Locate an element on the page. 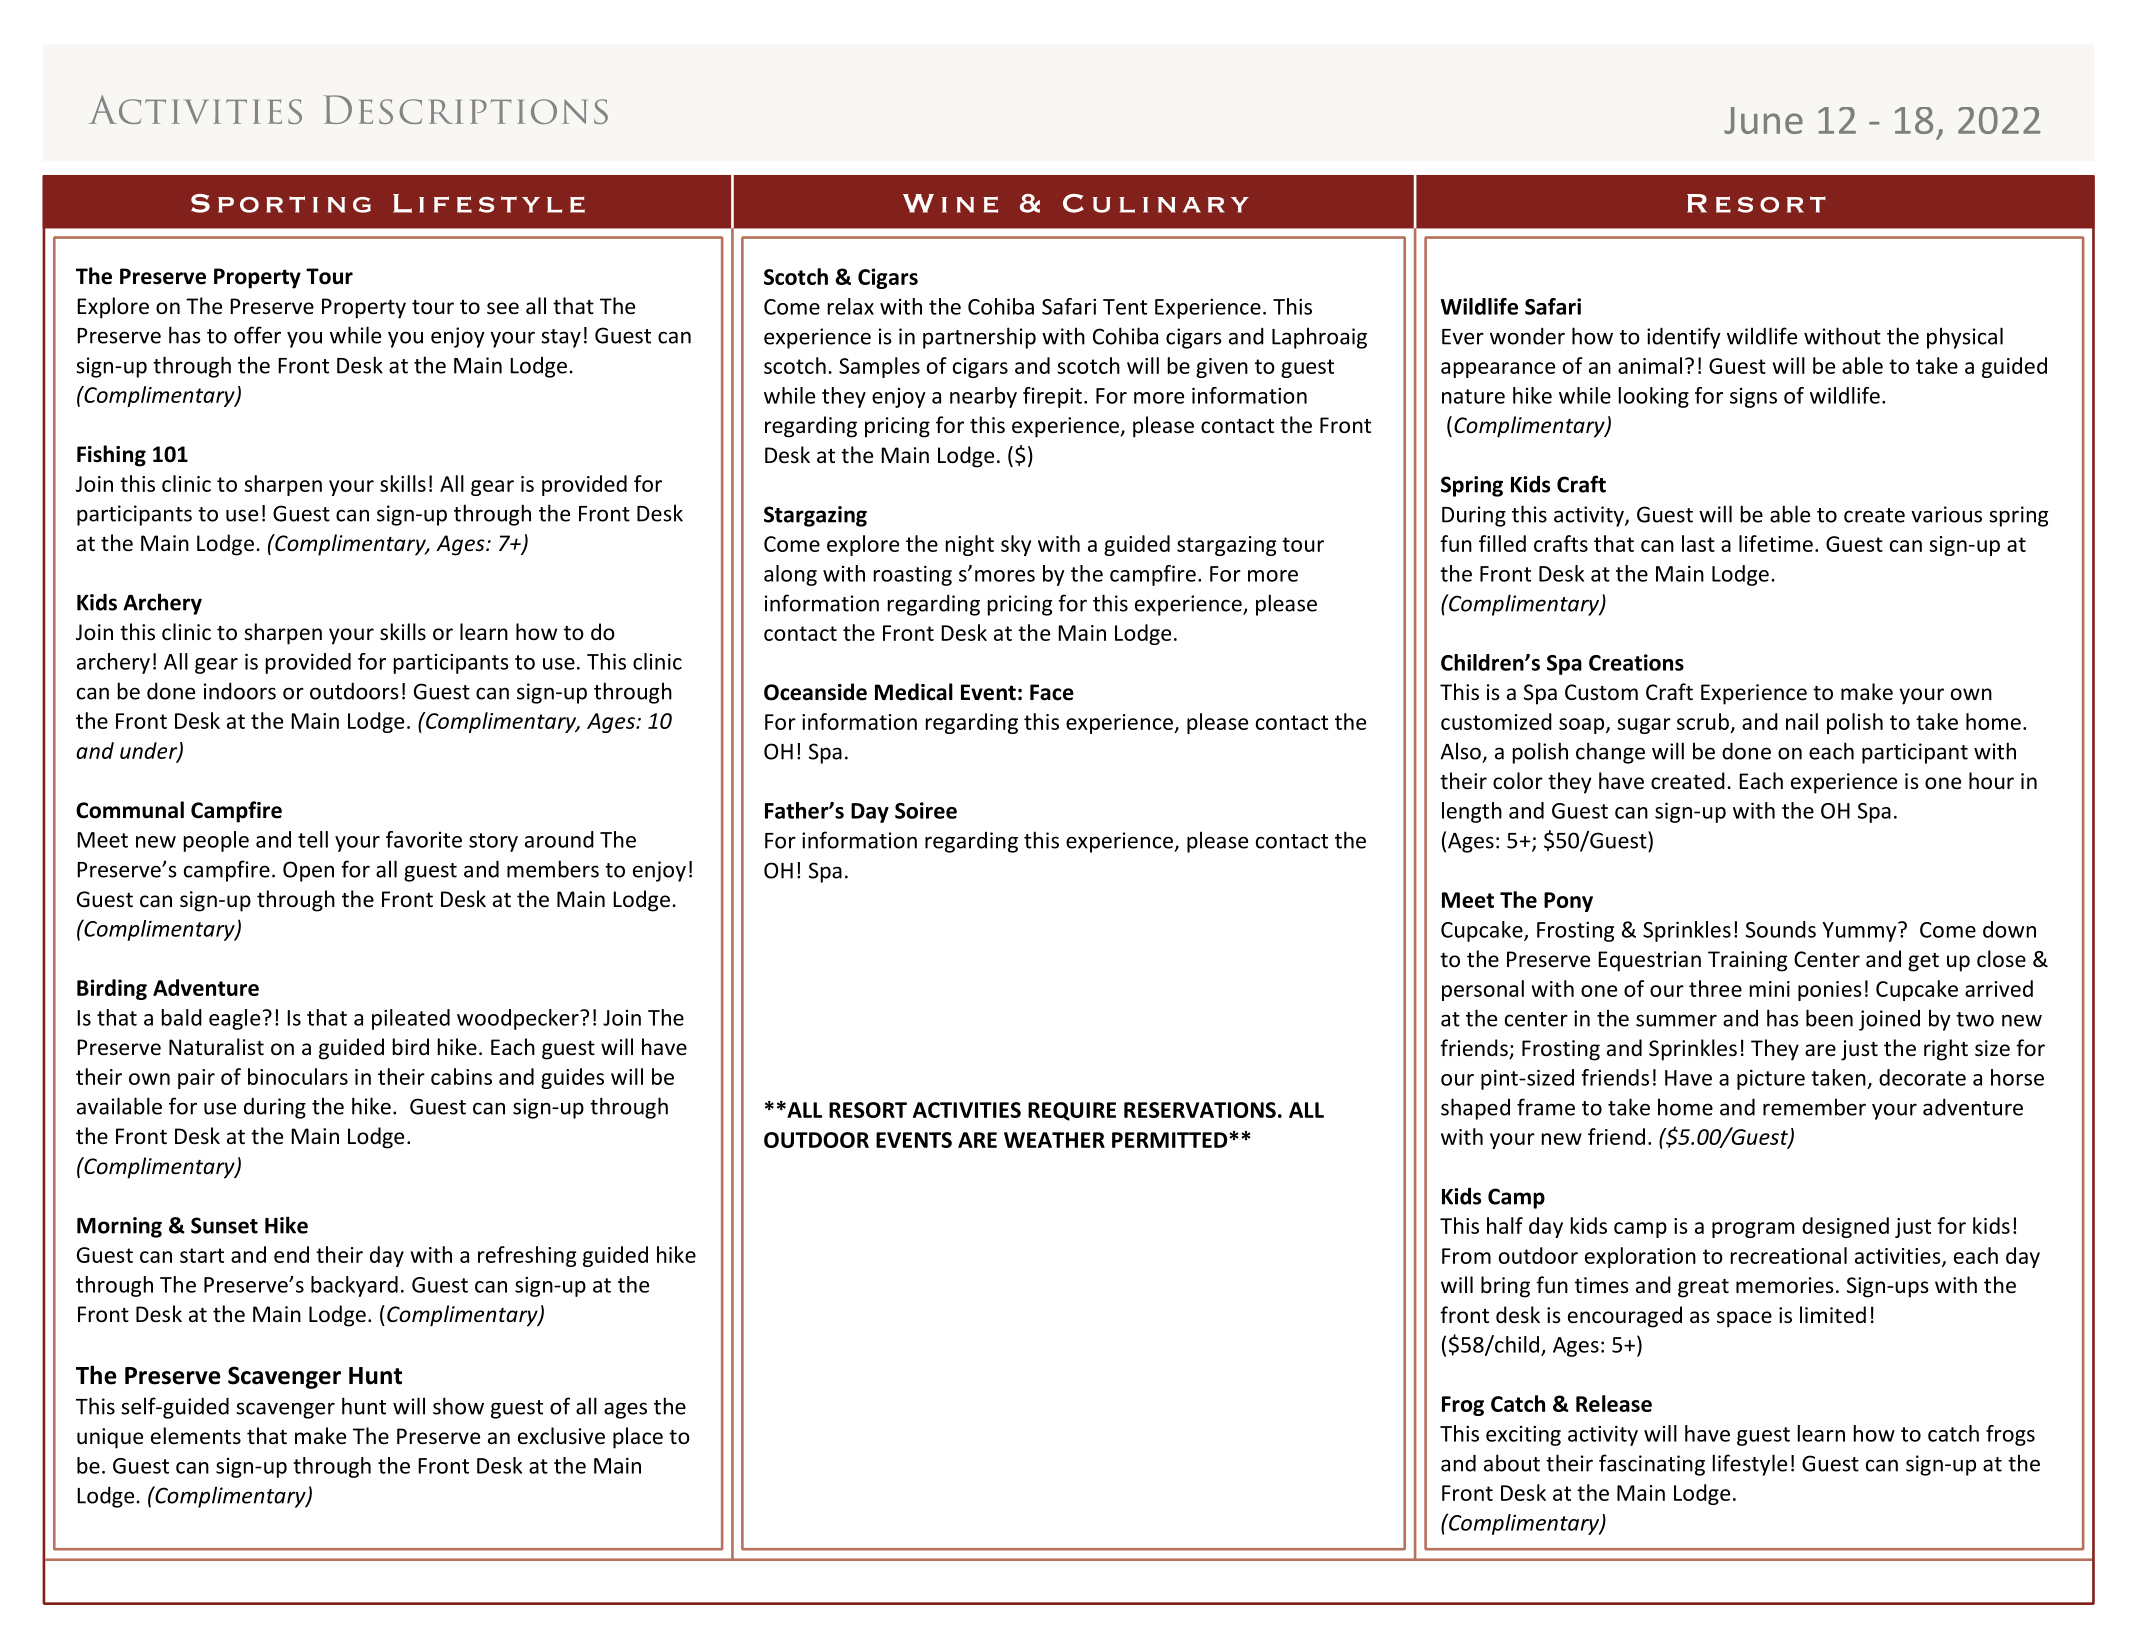  Tent is located at coordinates (1125, 307).
